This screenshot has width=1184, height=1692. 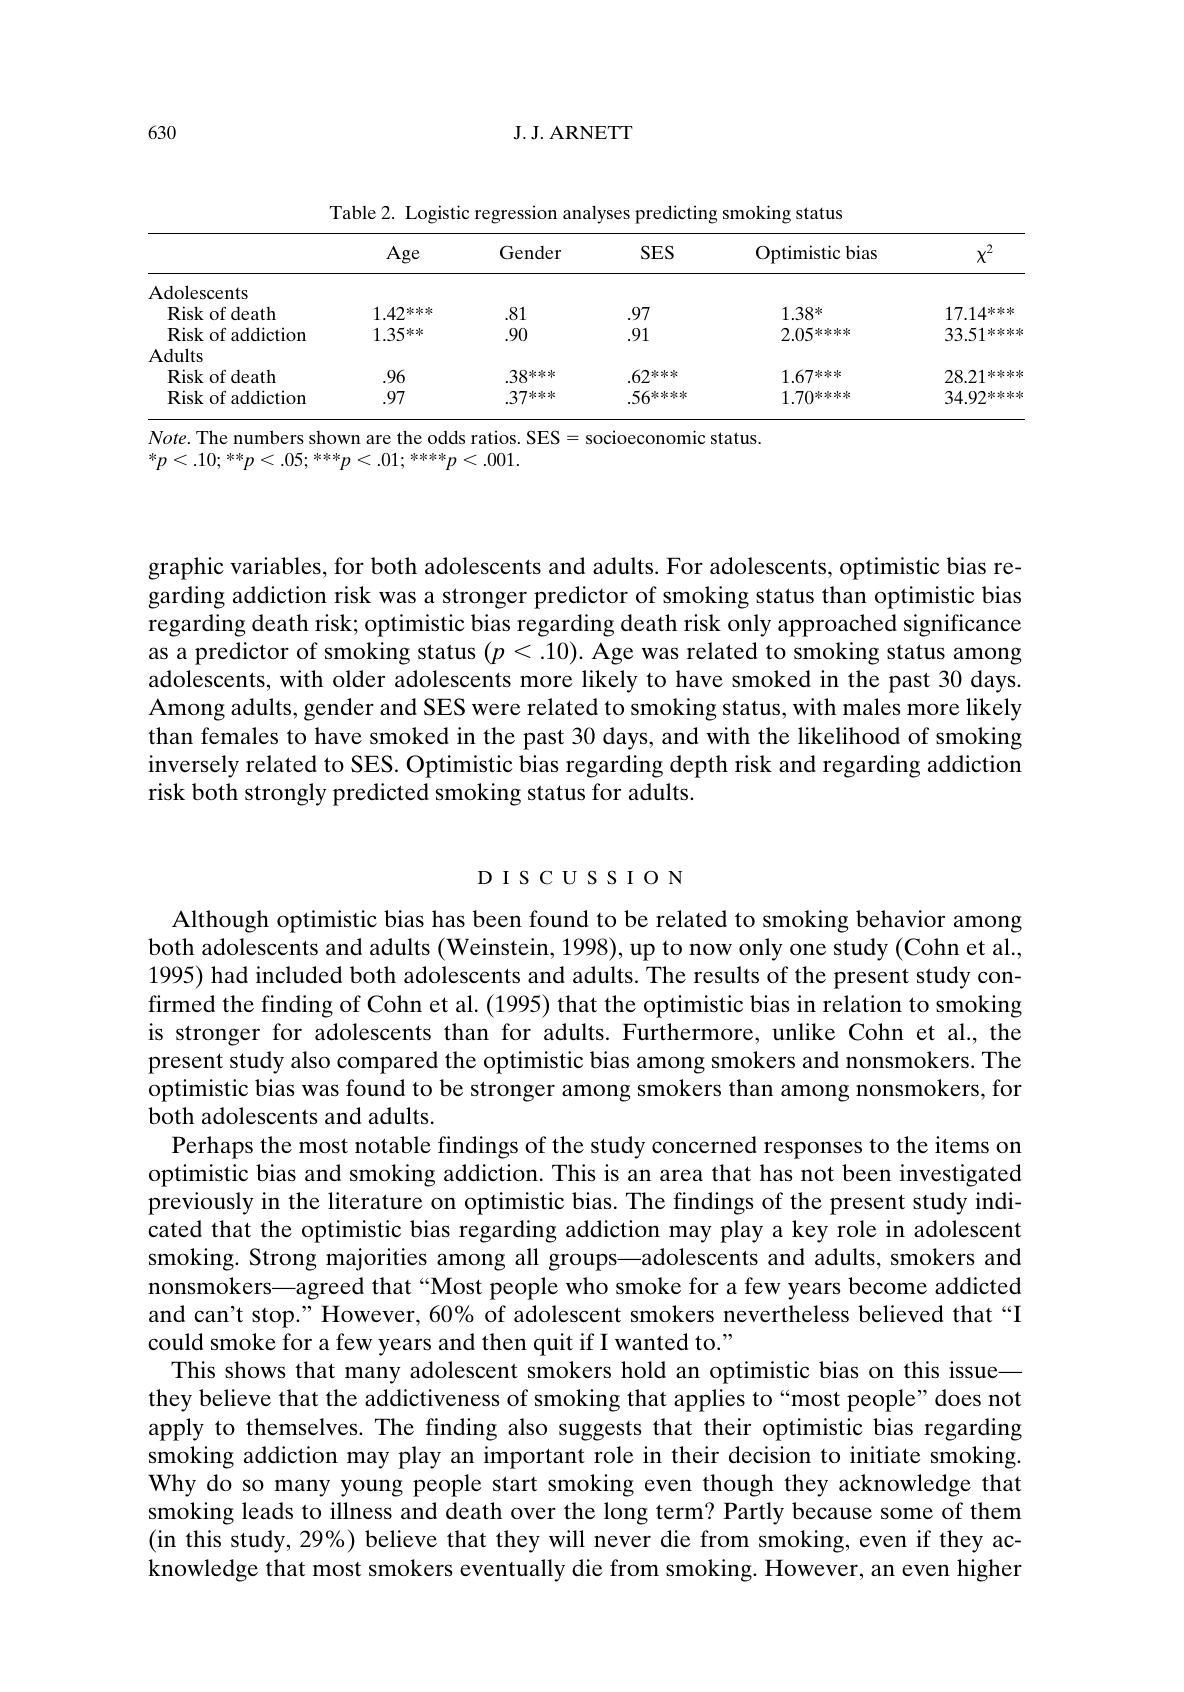 What do you see at coordinates (497, 946) in the screenshot?
I see `Weinstein` at bounding box center [497, 946].
